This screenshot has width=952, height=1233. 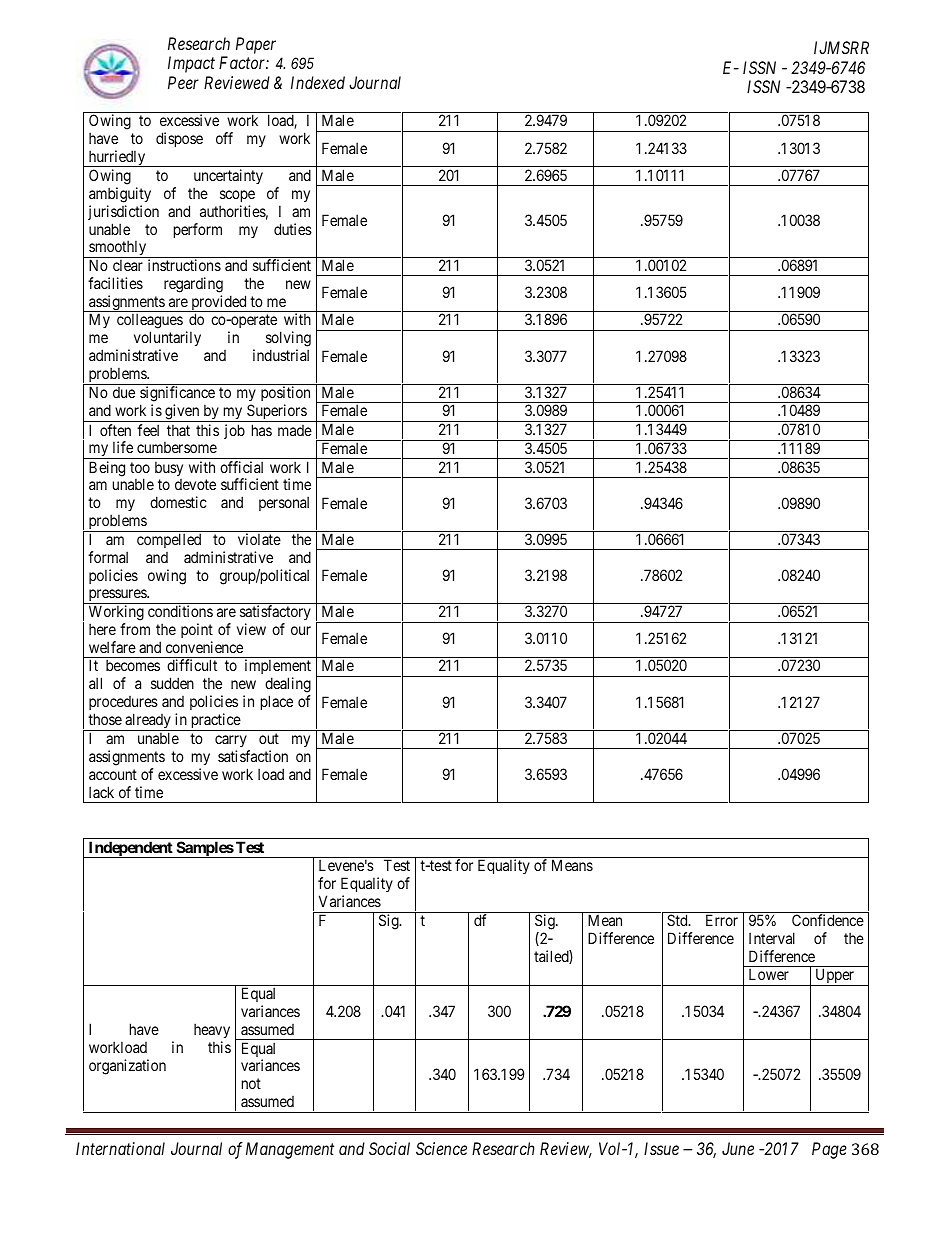 I want to click on dealing, so click(x=288, y=686).
